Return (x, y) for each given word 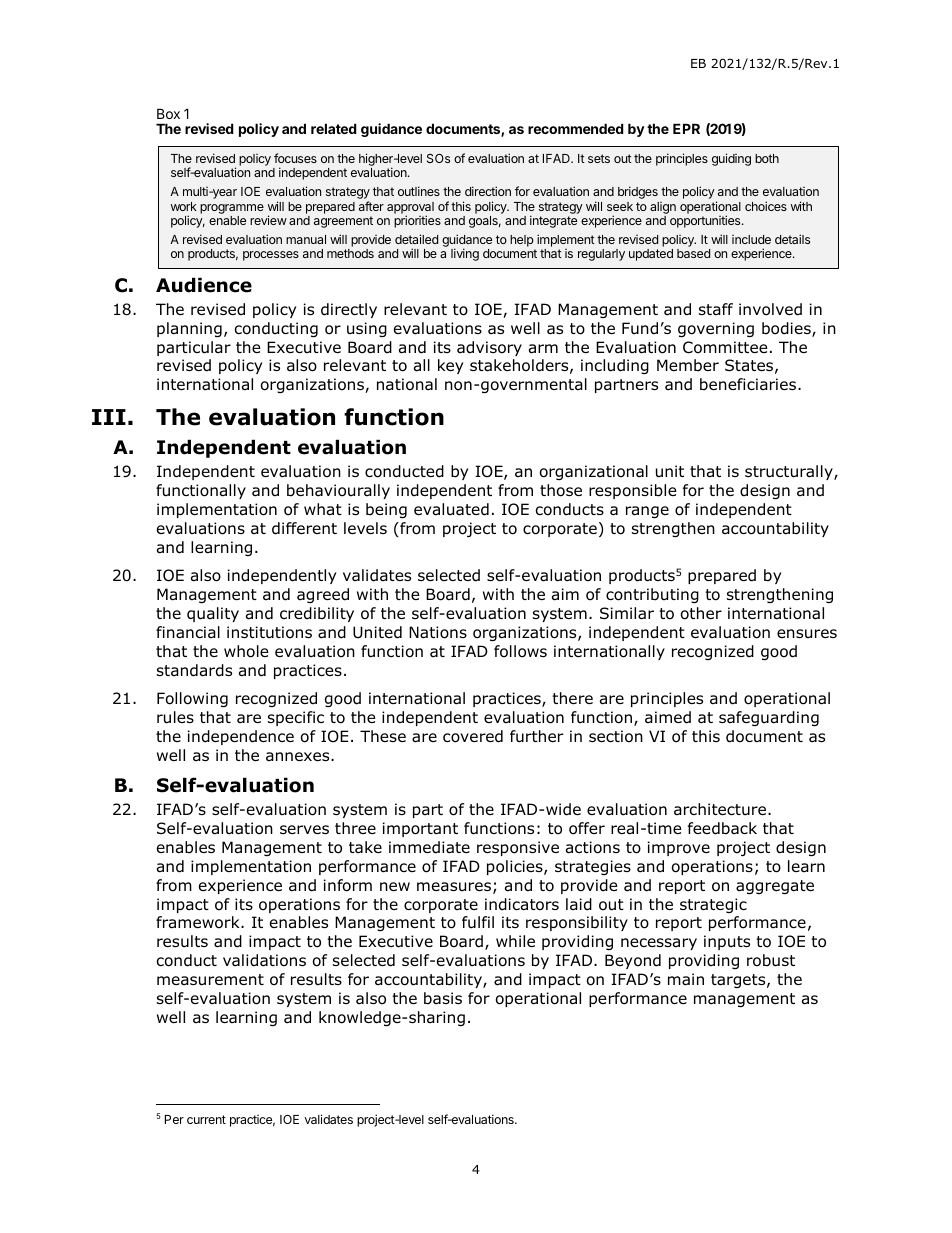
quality (213, 614)
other (701, 613)
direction (488, 191)
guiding (731, 159)
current (206, 1119)
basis (443, 998)
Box (168, 113)
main (686, 979)
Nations (438, 632)
